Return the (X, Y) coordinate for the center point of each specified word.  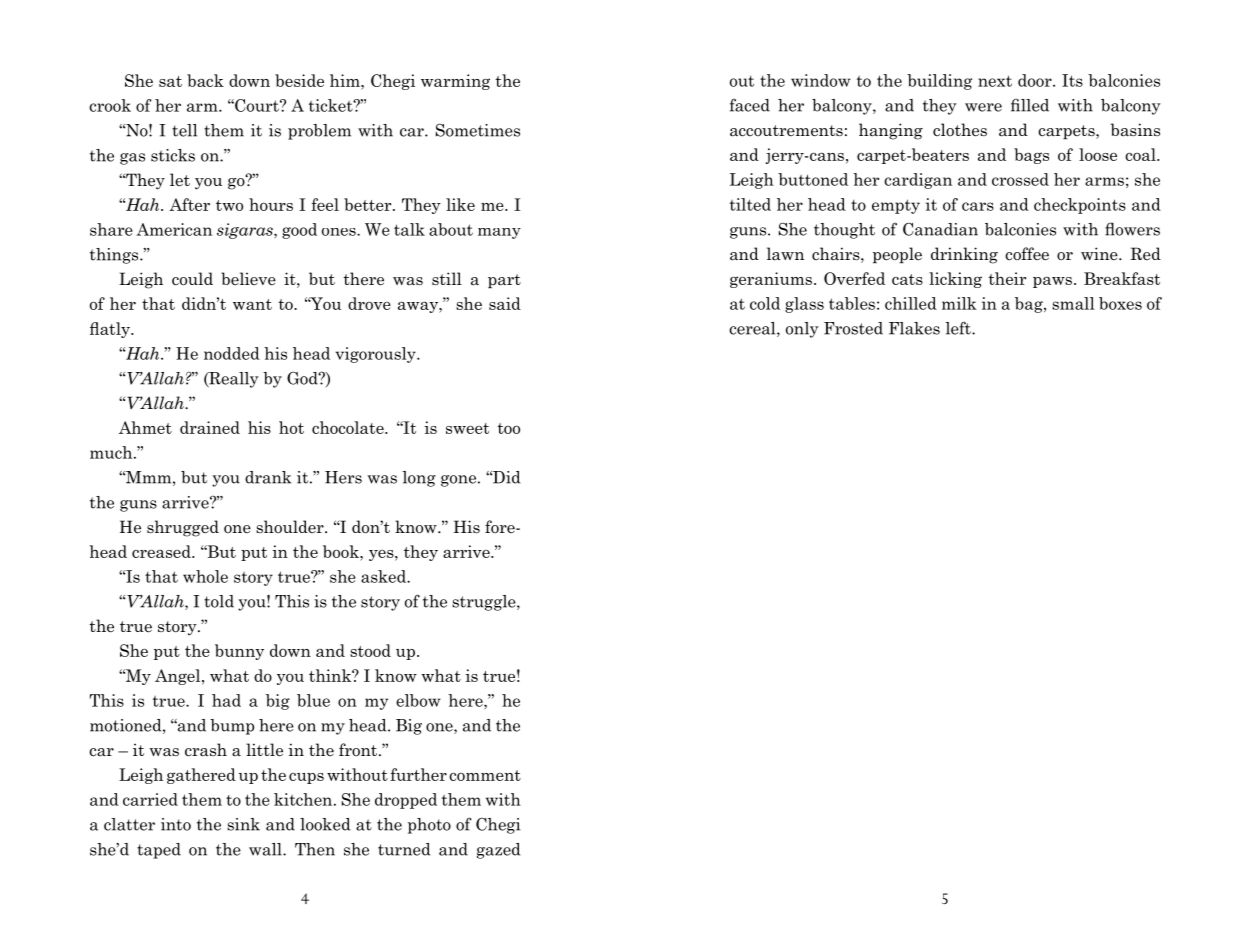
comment (485, 775)
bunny (239, 652)
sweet (467, 428)
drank (268, 477)
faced (750, 105)
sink (243, 824)
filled (1030, 105)
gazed (498, 851)
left (959, 328)
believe (248, 279)
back (205, 80)
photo (429, 826)
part (504, 281)
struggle (485, 603)
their (1007, 278)
